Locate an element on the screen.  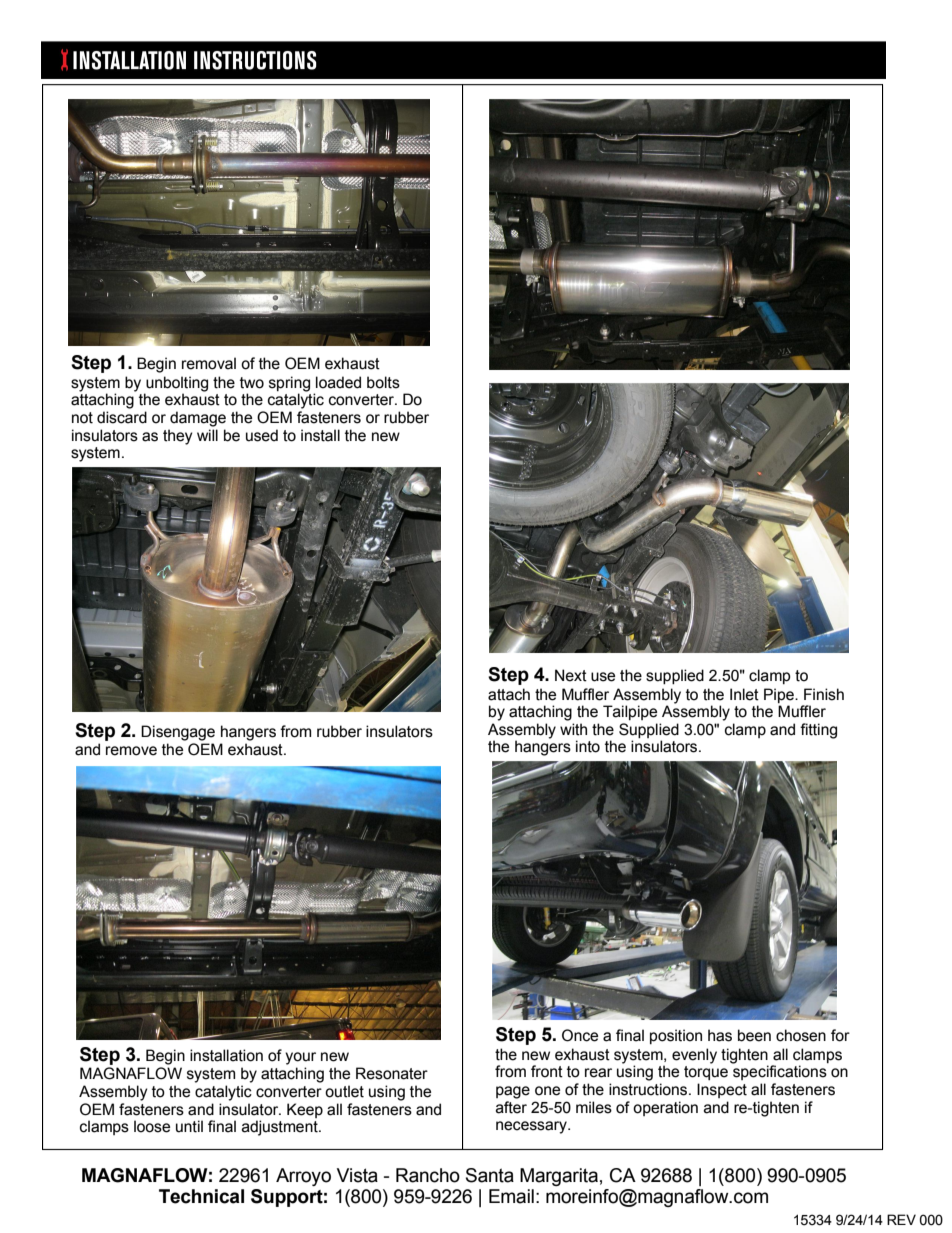
loaded is located at coordinates (338, 382).
